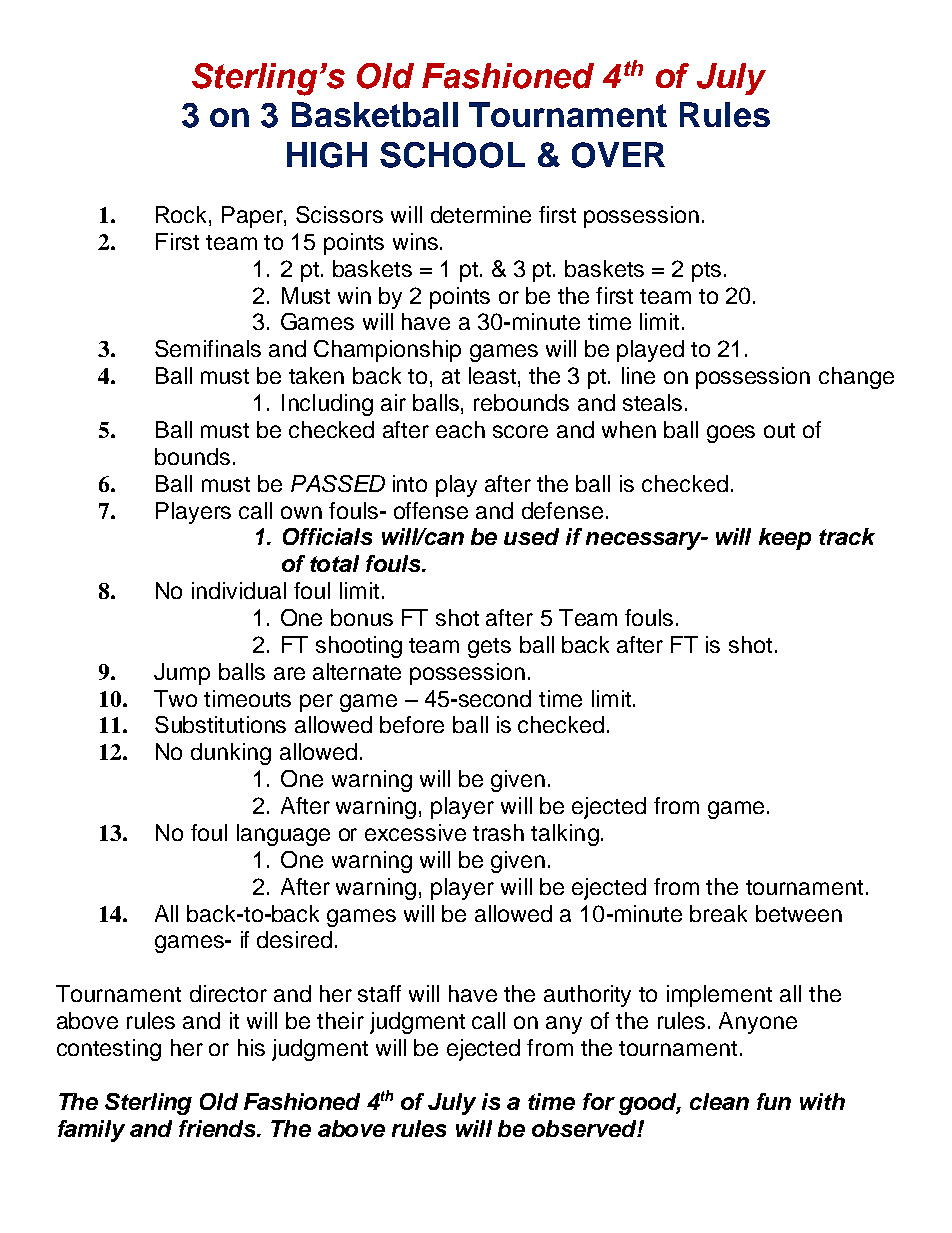  Describe the element at coordinates (785, 539) in the document. I see `keep` at that location.
